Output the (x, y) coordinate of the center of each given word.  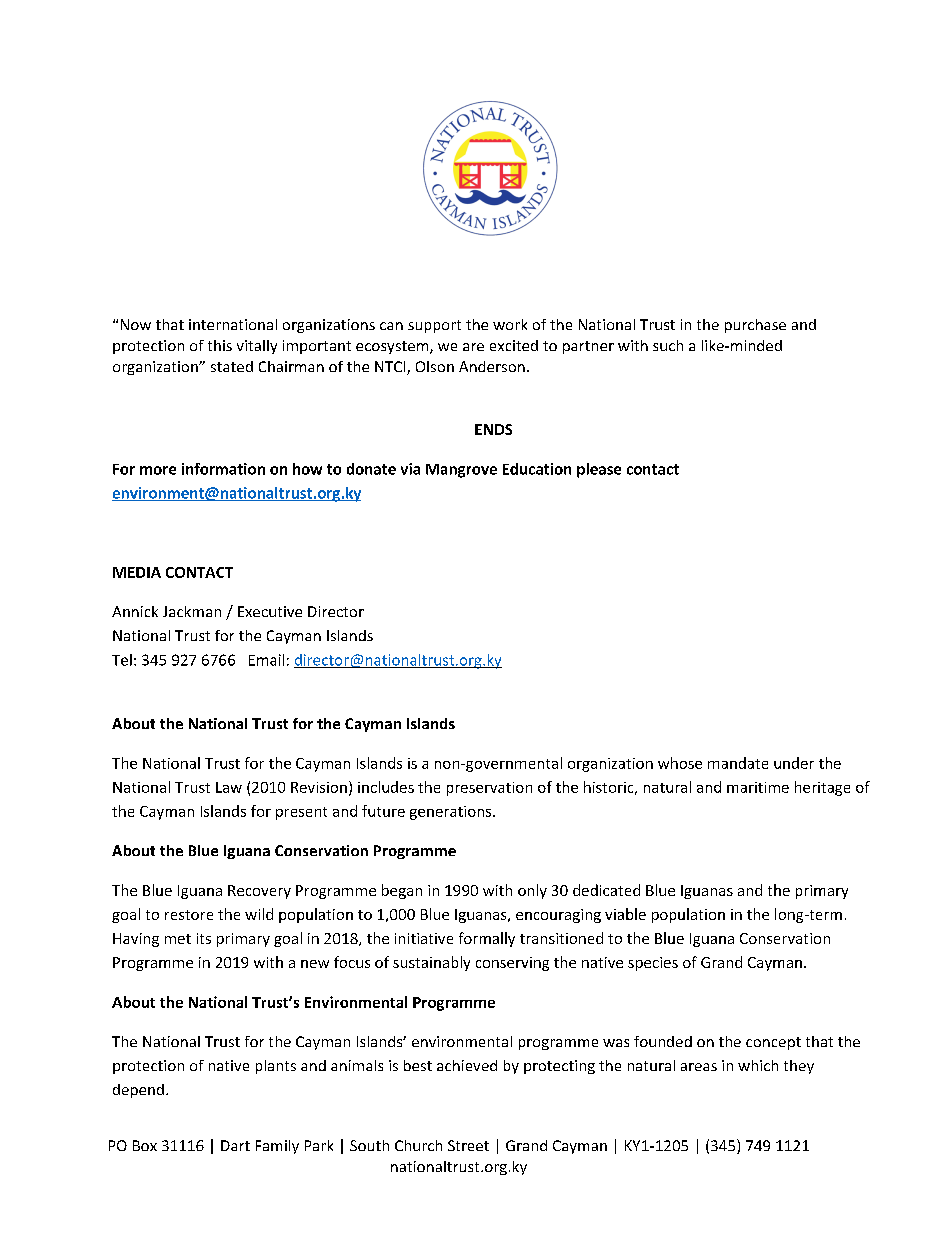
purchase (755, 326)
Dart (235, 1145)
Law (229, 787)
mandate (738, 763)
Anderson (492, 366)
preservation (489, 789)
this (220, 345)
